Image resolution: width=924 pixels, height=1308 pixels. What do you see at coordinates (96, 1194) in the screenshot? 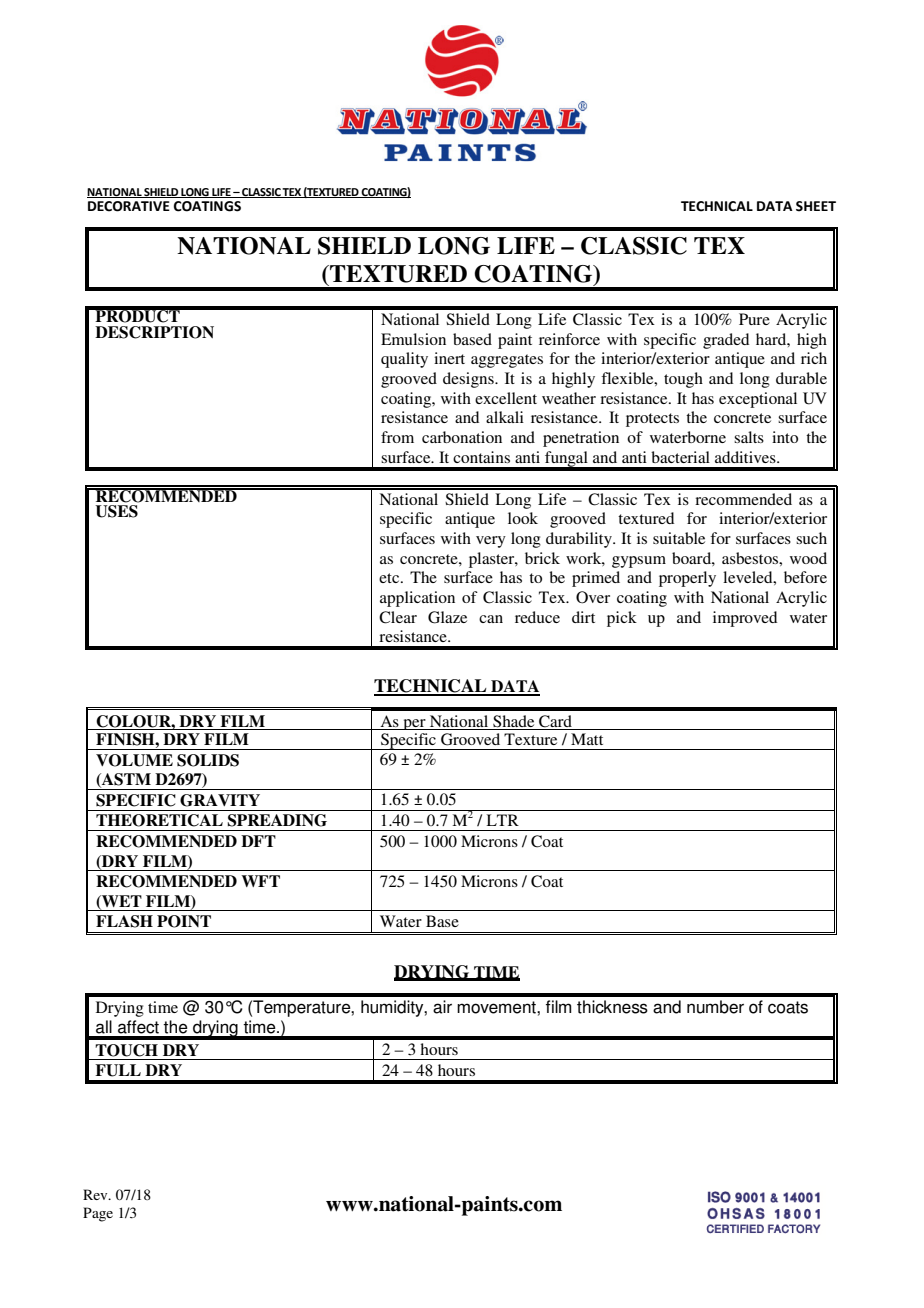
I see `Rev` at bounding box center [96, 1194].
